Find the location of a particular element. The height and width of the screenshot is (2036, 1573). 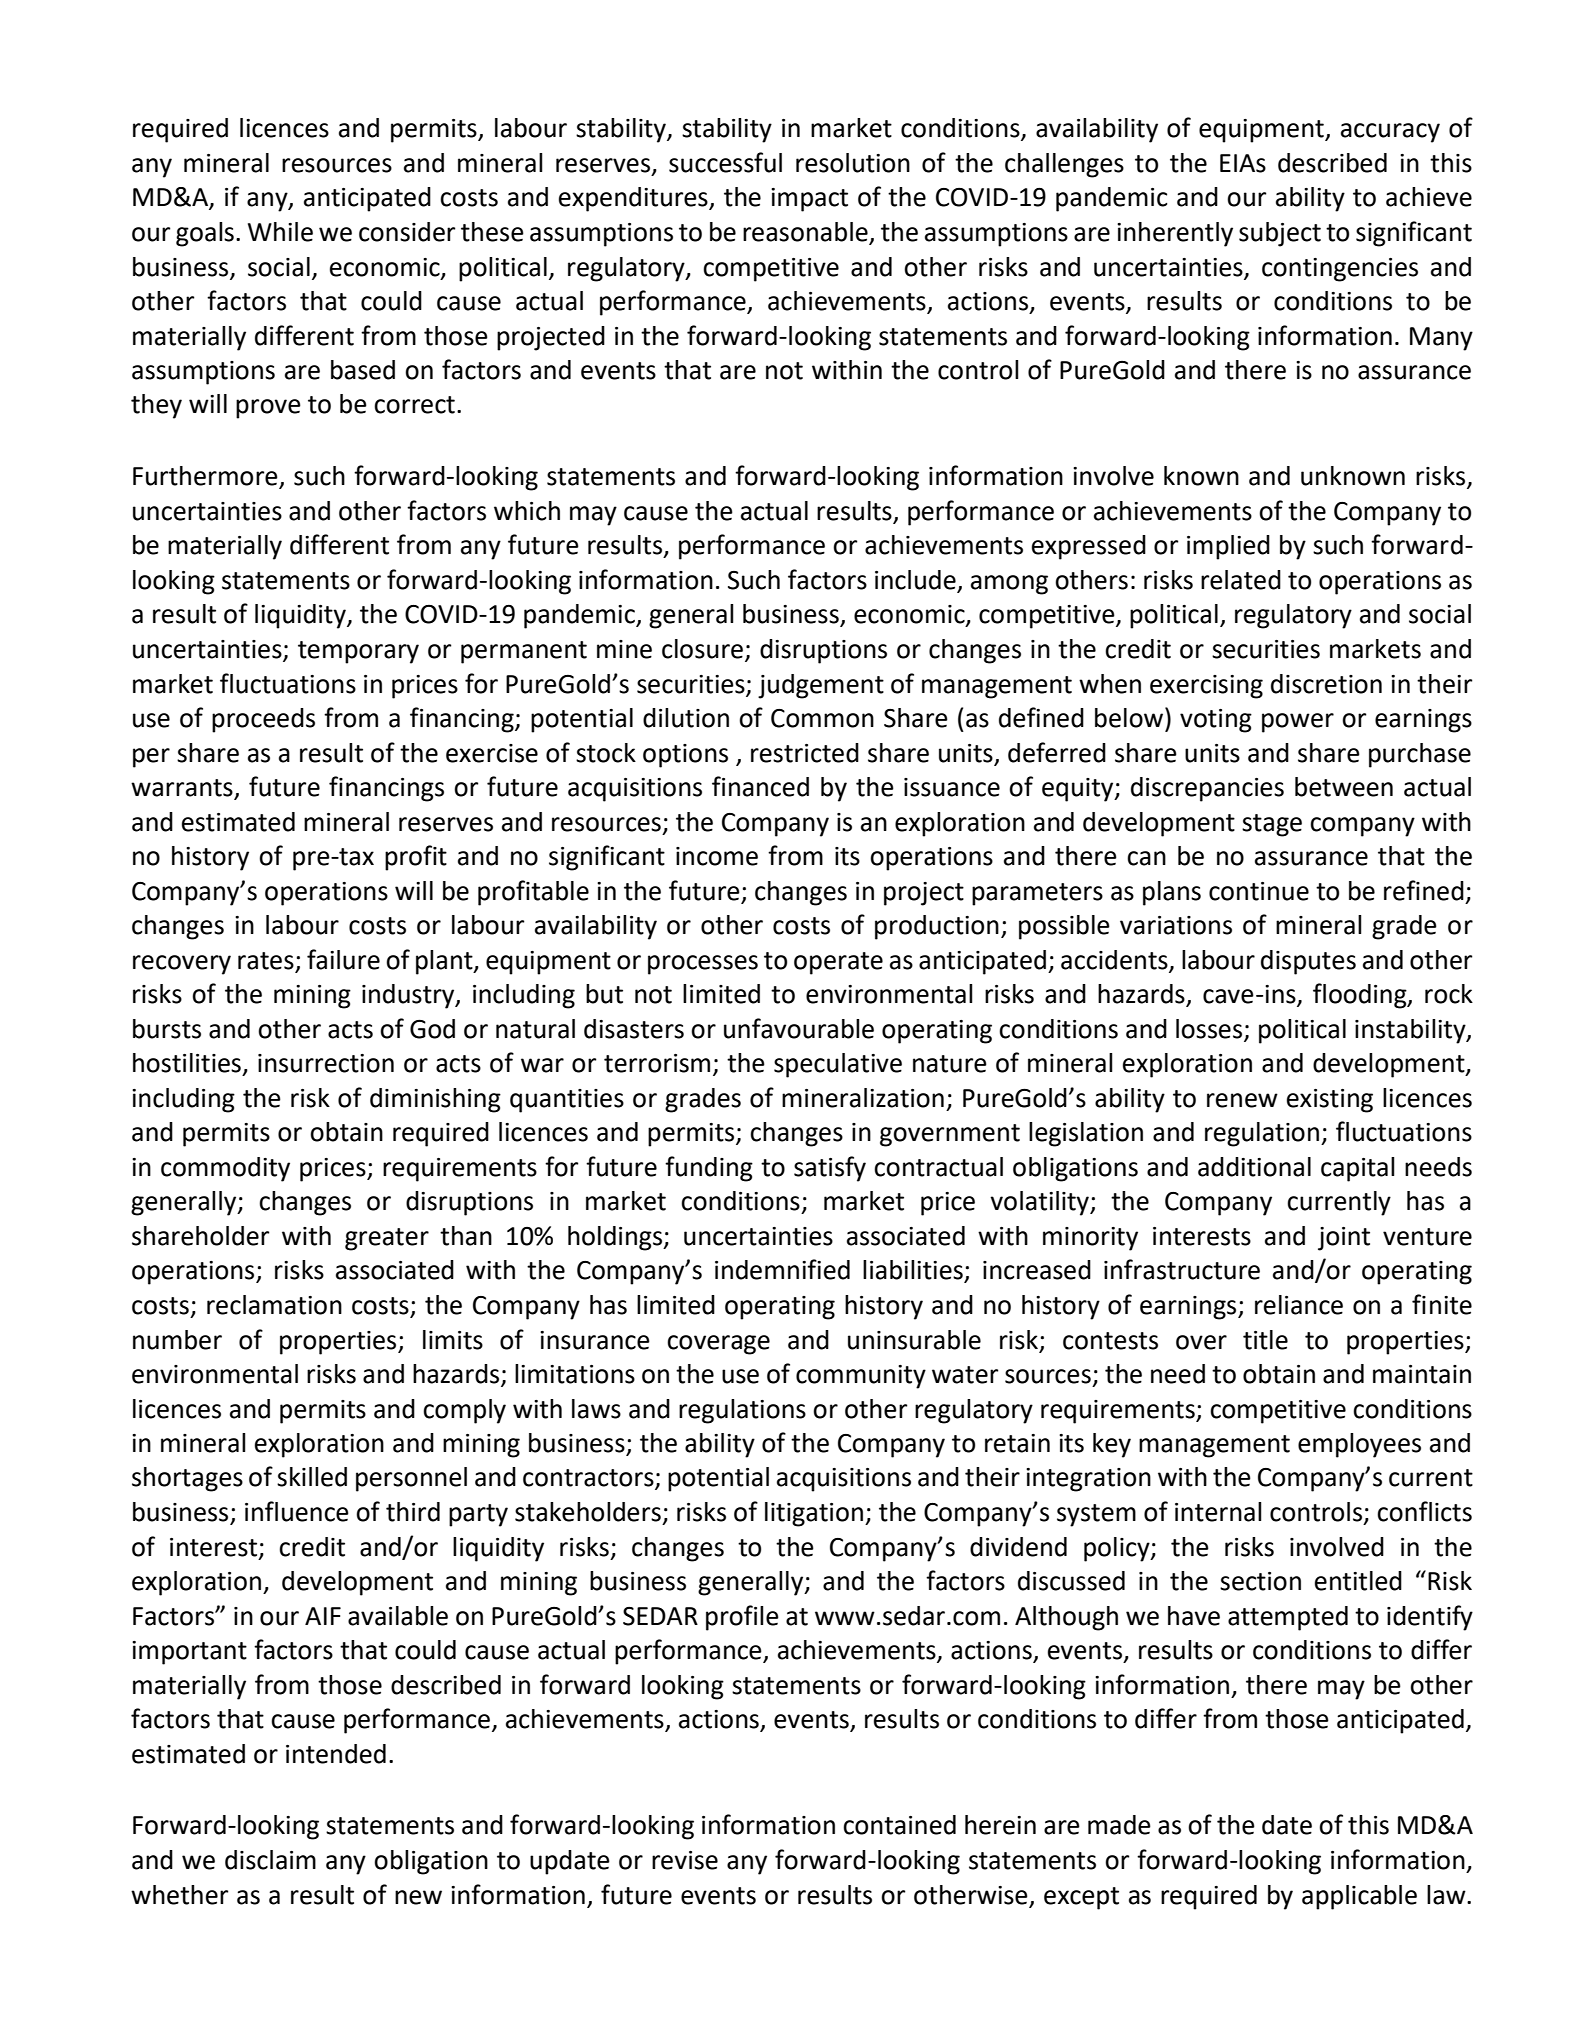

insurrection is located at coordinates (326, 1063).
